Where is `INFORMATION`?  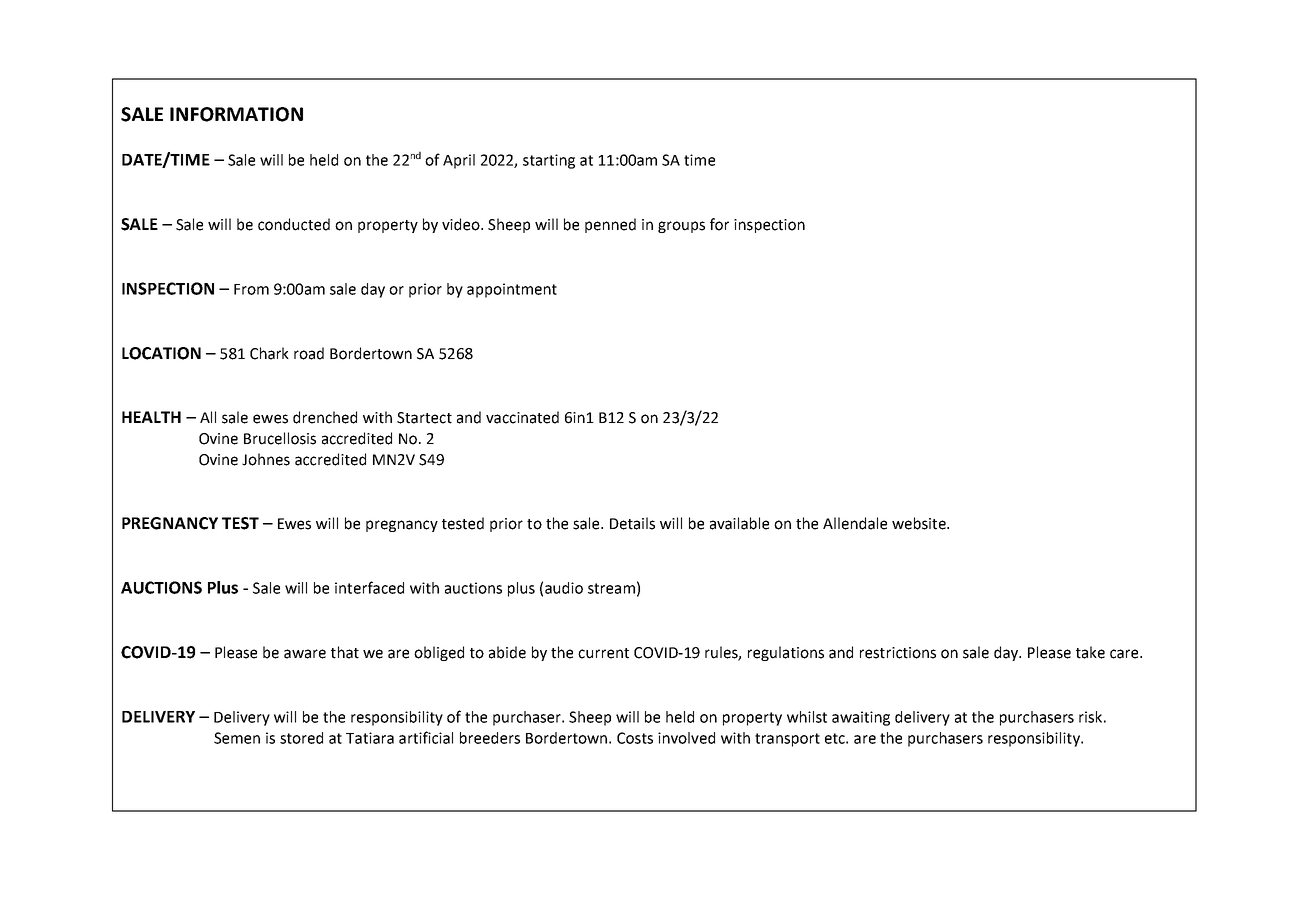 INFORMATION is located at coordinates (236, 114).
